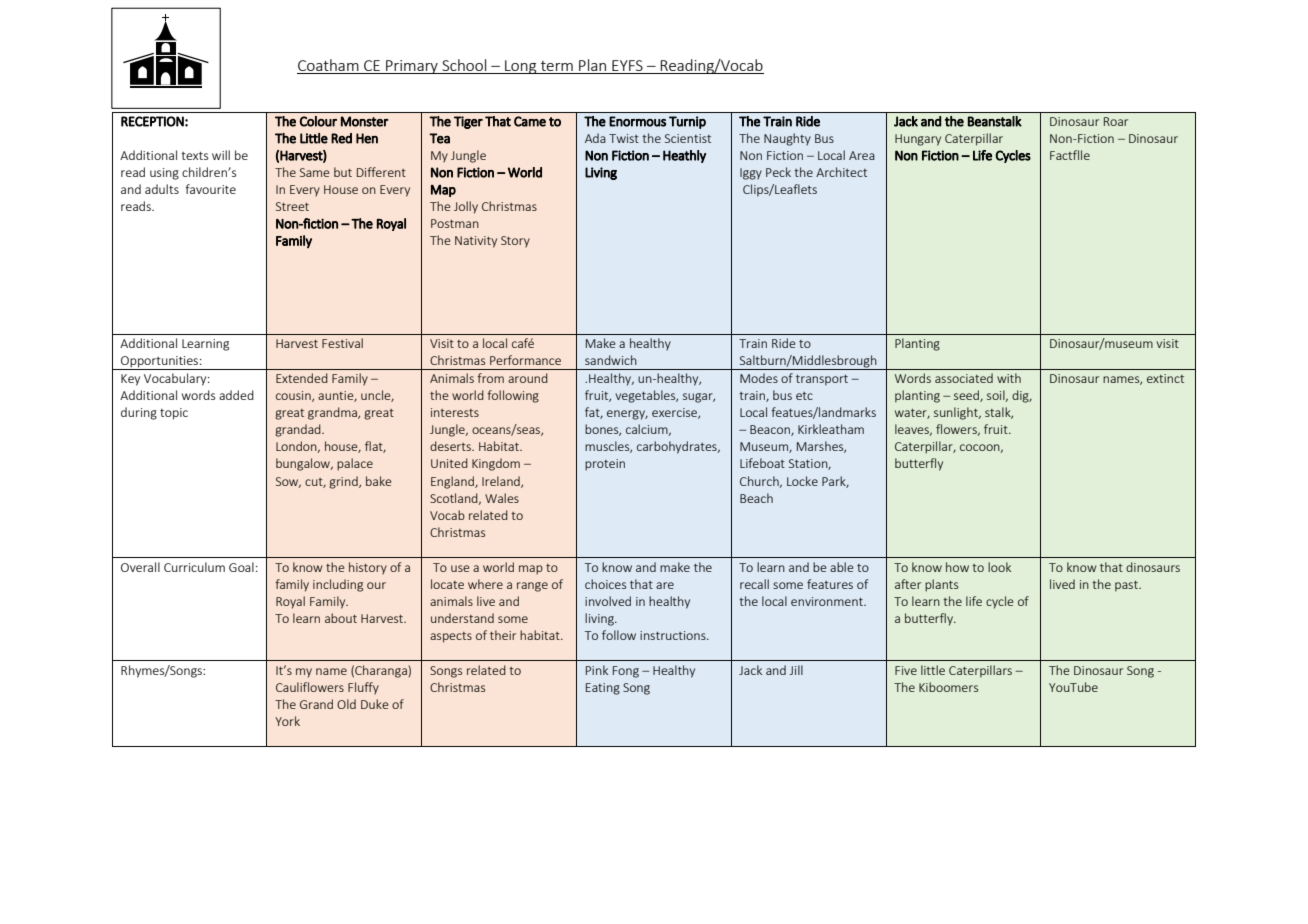 The image size is (1308, 924). What do you see at coordinates (287, 721) in the document?
I see `York` at bounding box center [287, 721].
